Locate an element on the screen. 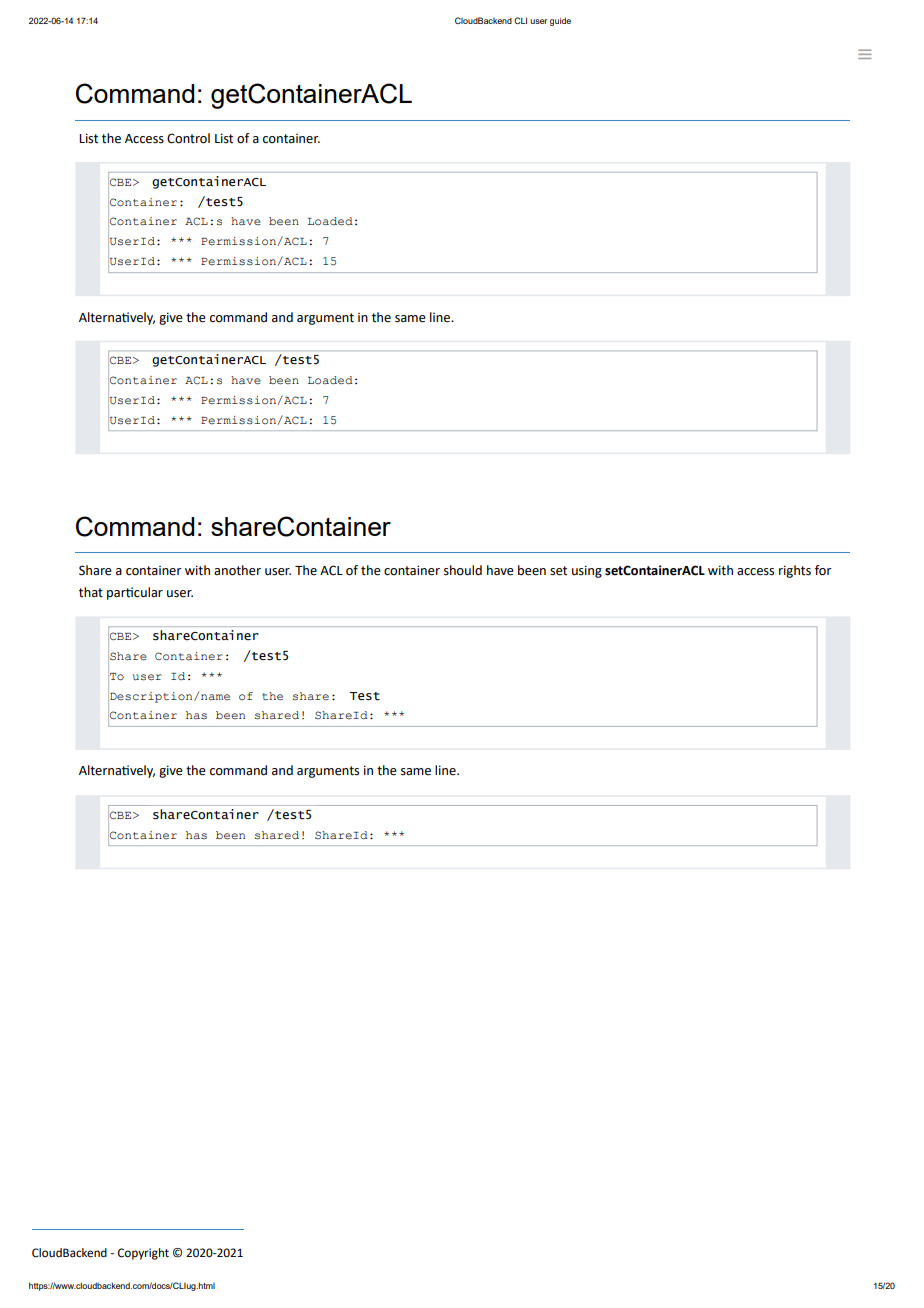 Image resolution: width=924 pixels, height=1308 pixels. rights is located at coordinates (795, 571).
